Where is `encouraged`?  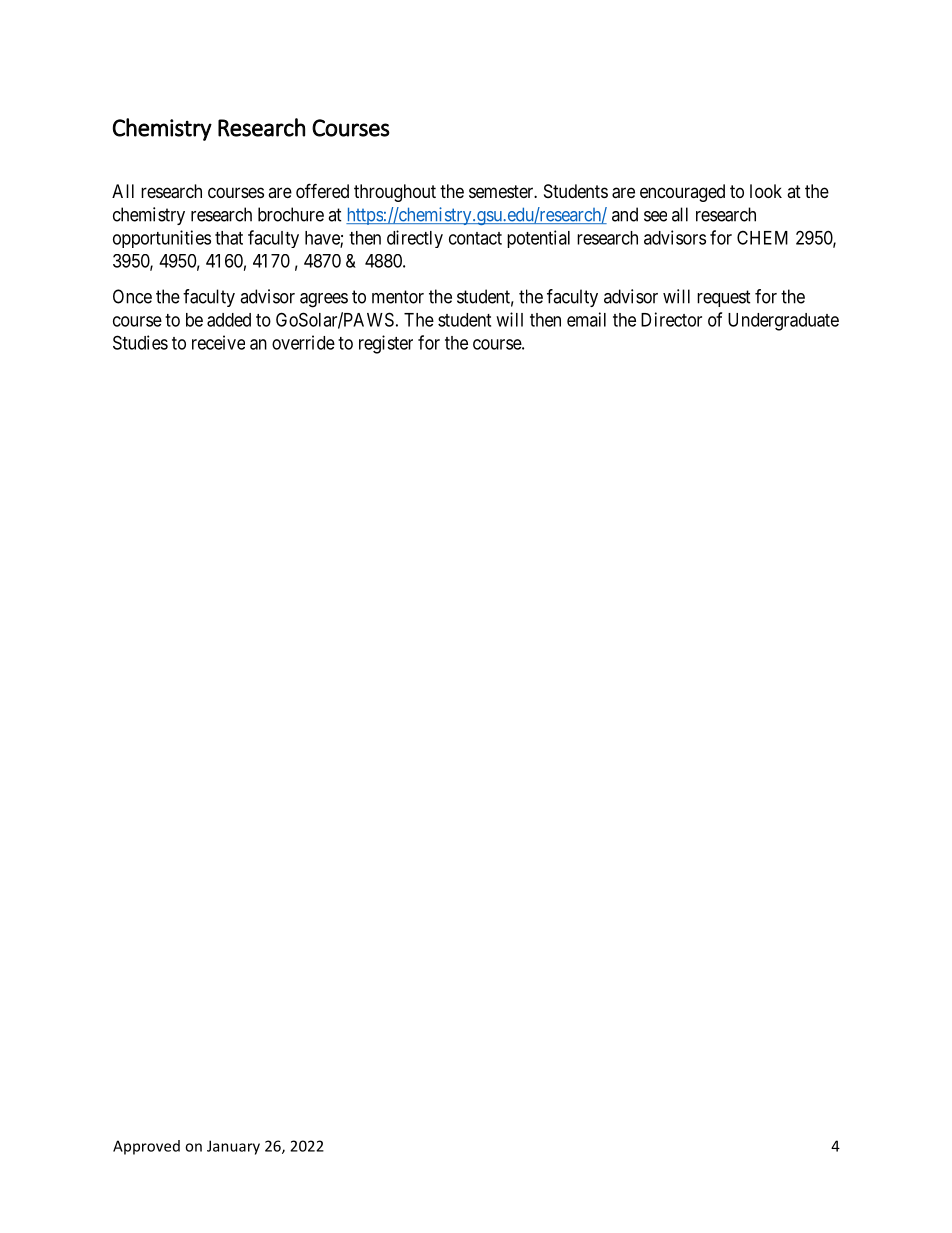 encouraged is located at coordinates (682, 193).
